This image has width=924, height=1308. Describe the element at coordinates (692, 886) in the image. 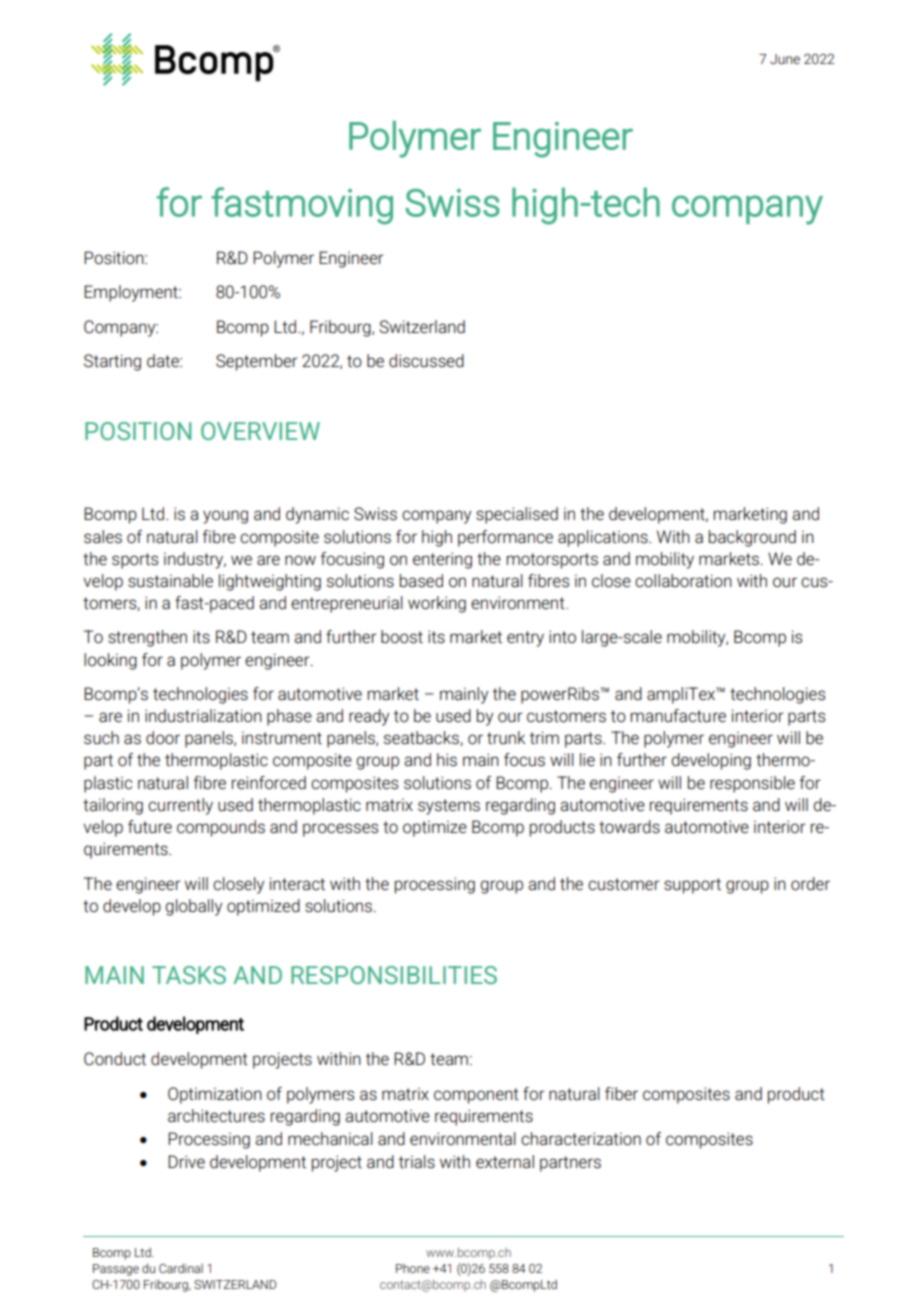

I see `support` at that location.
